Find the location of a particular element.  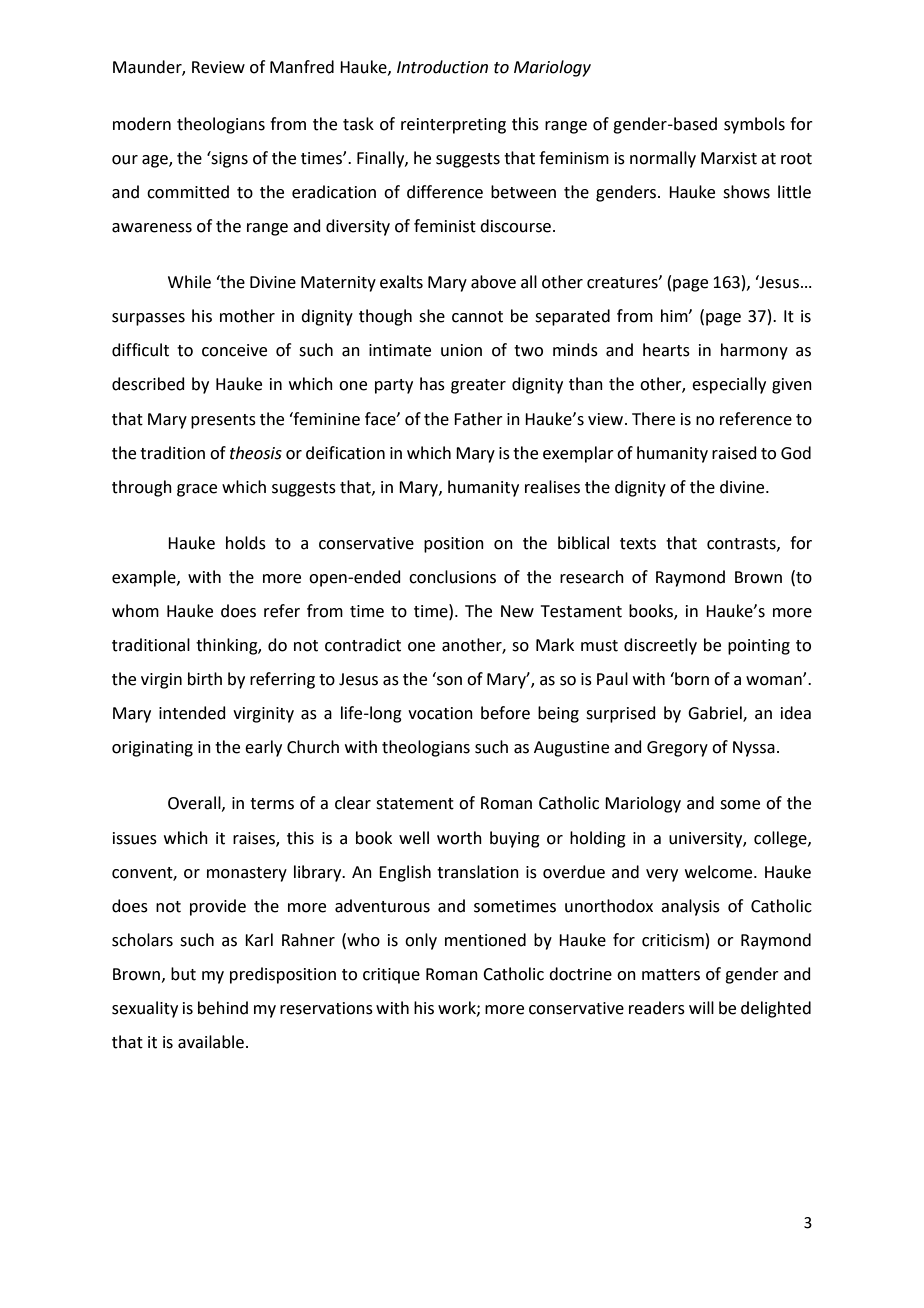

modern is located at coordinates (142, 124).
